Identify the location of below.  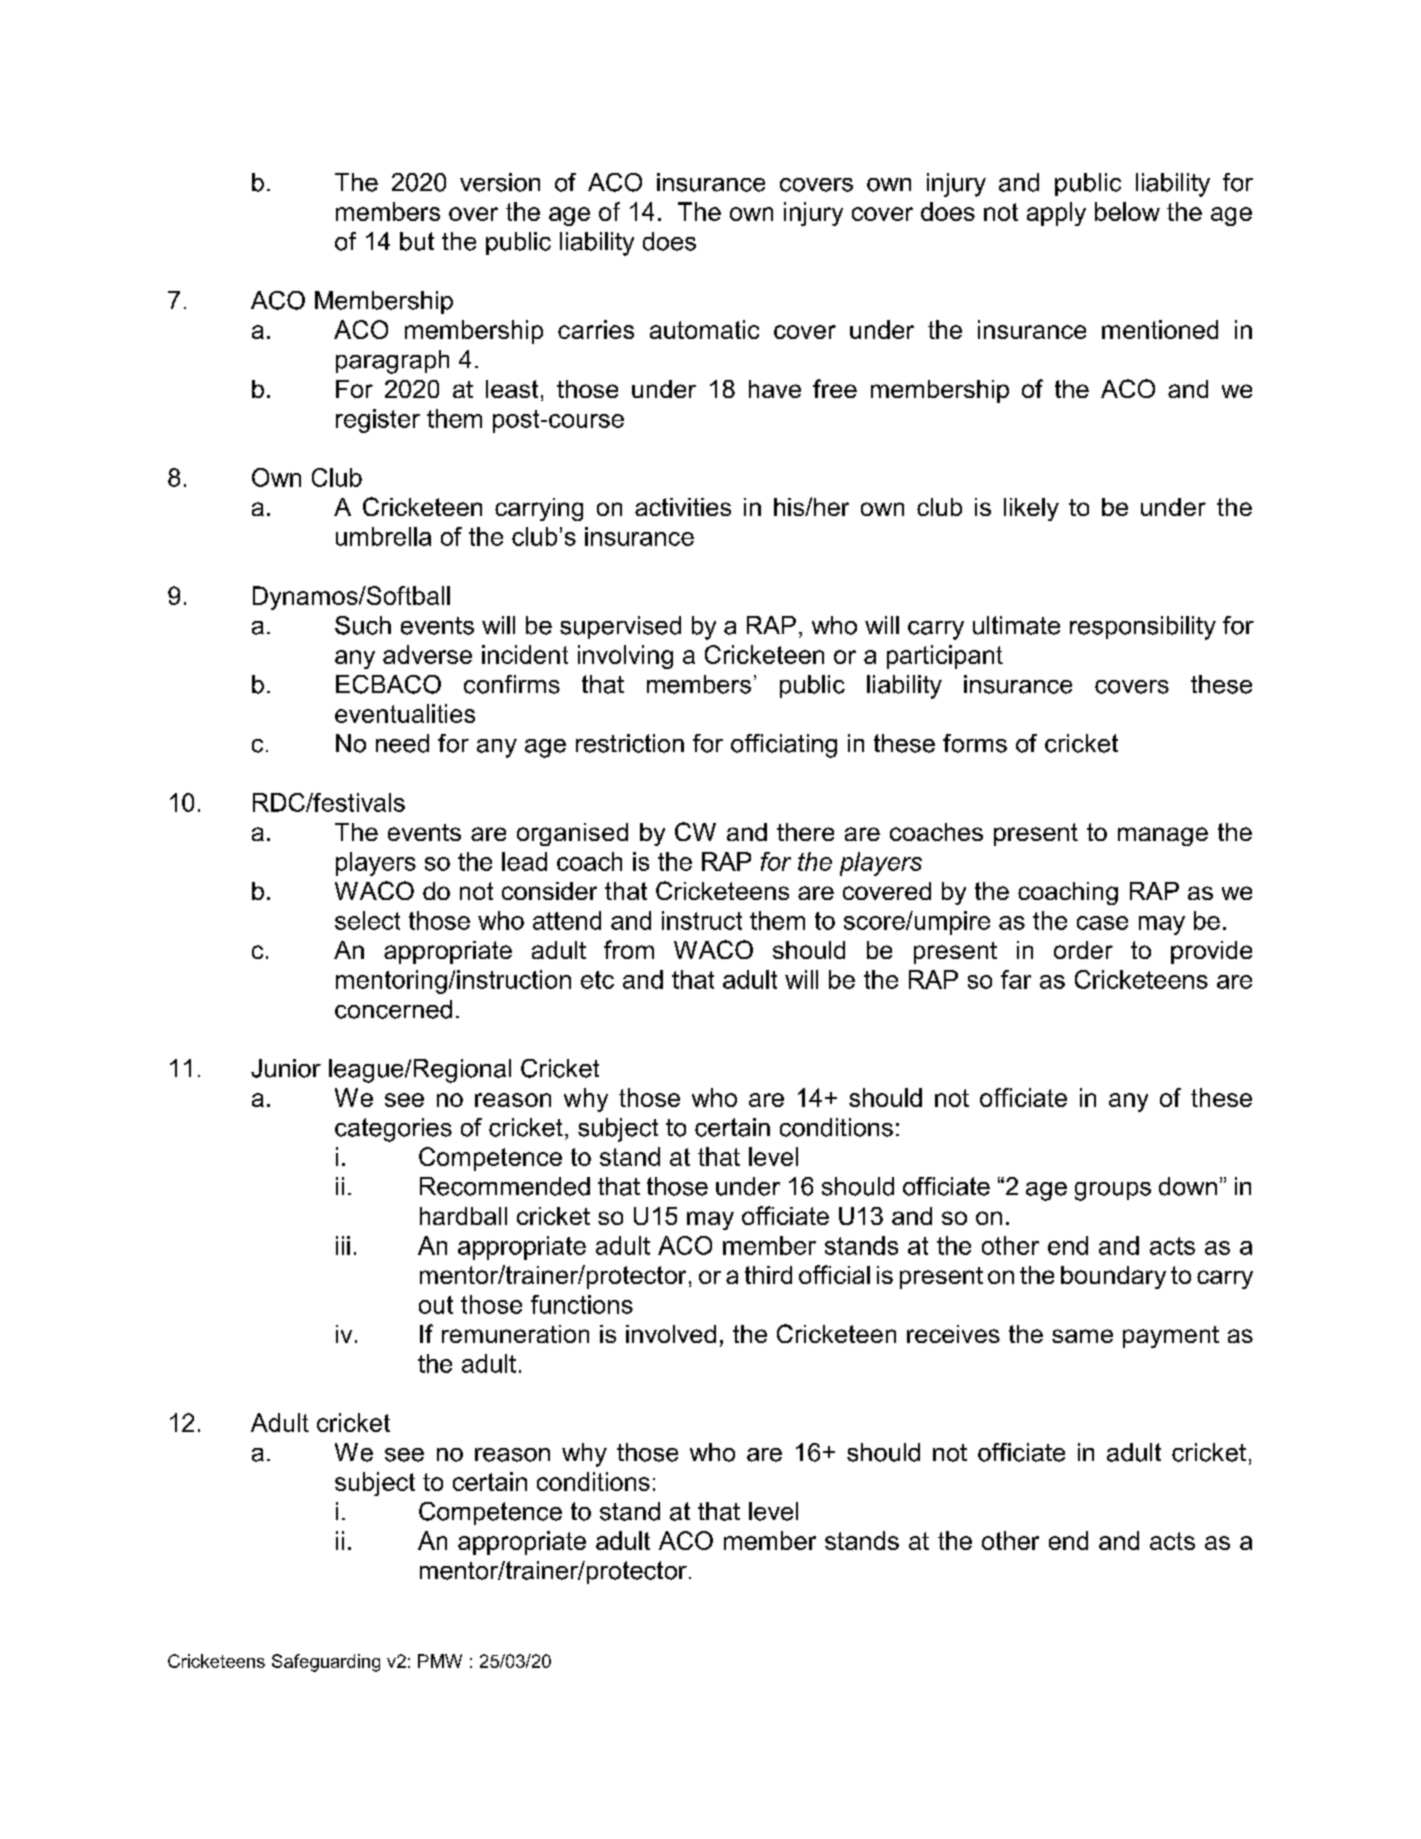
(1127, 211).
